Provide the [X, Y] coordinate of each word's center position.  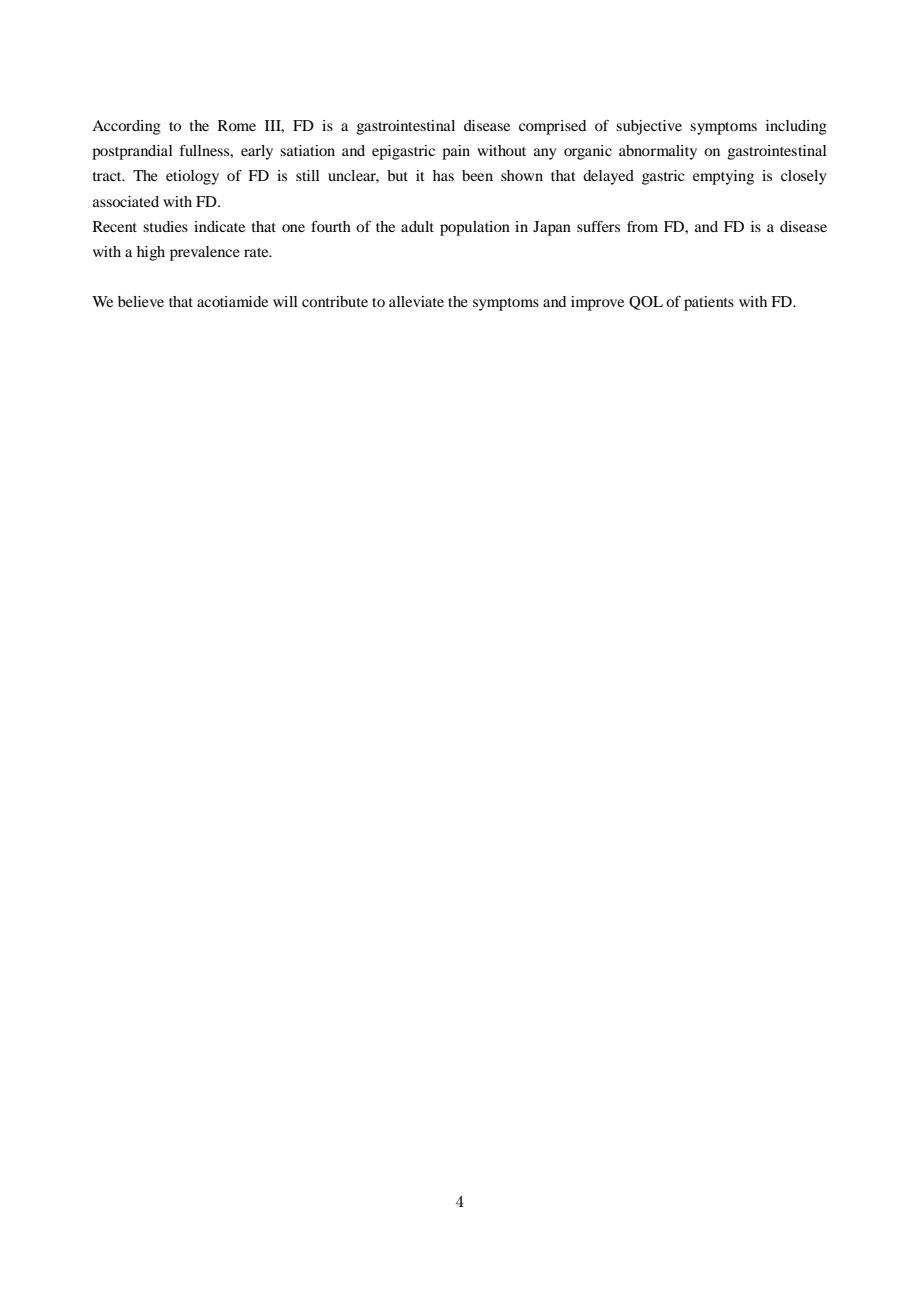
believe [141, 301]
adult [417, 226]
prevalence [205, 253]
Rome [237, 125]
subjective [649, 127]
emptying [723, 177]
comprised [552, 127]
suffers [598, 226]
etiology [192, 177]
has [443, 175]
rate [257, 252]
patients [709, 303]
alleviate [416, 301]
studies [165, 226]
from [642, 226]
